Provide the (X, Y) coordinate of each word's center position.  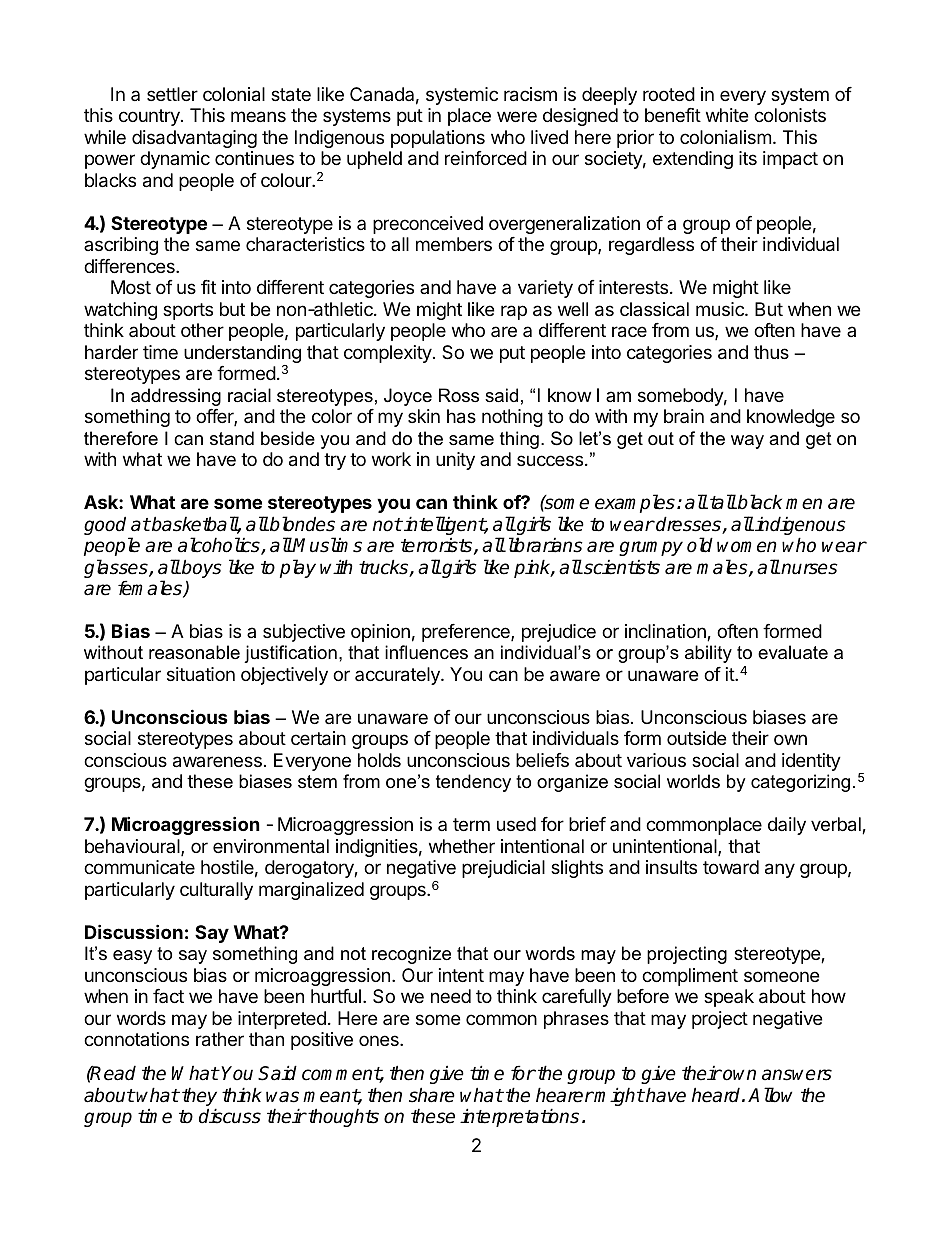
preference (467, 633)
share (432, 1095)
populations (438, 139)
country (150, 117)
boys (201, 568)
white (727, 115)
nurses (809, 569)
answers (797, 1075)
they (199, 1098)
